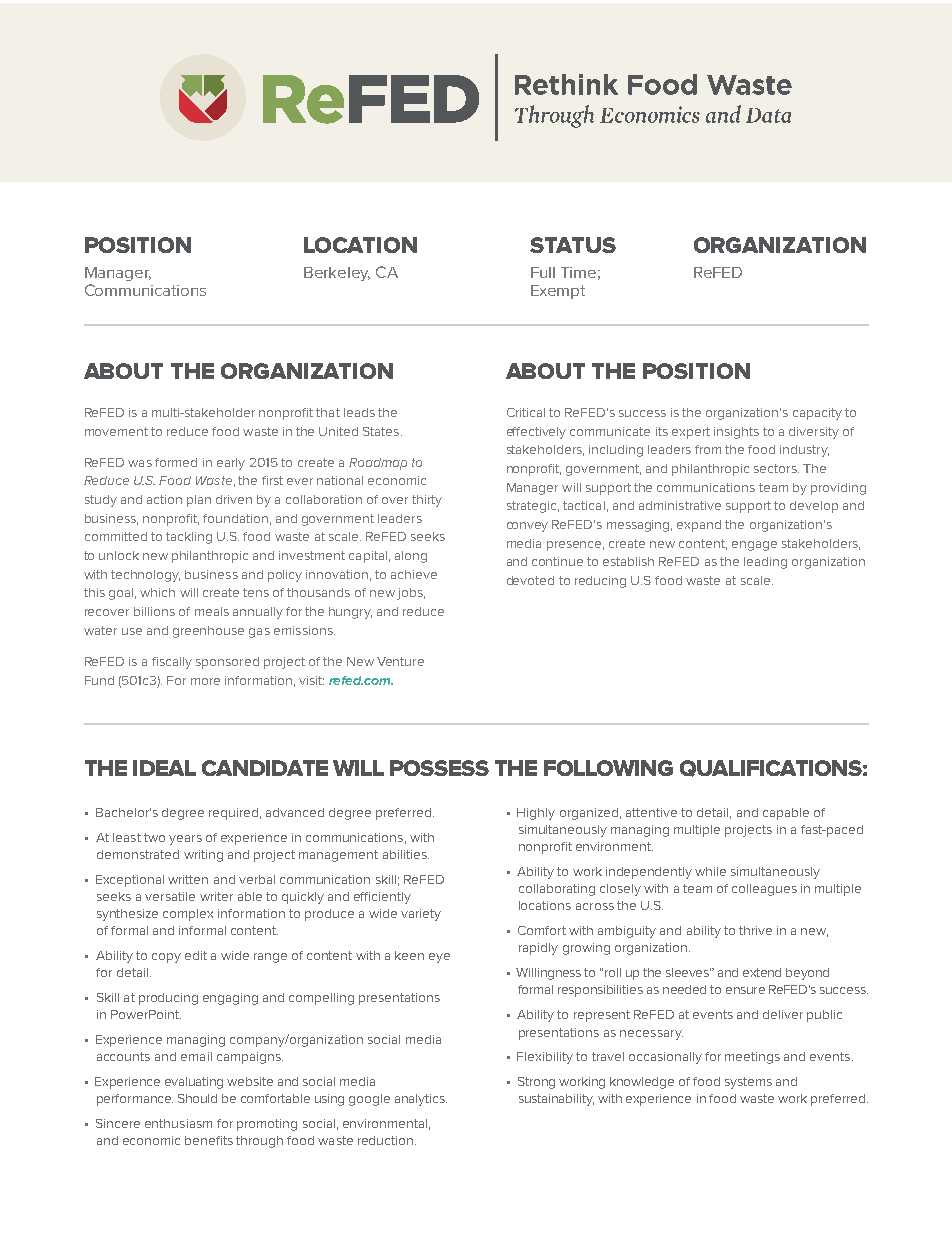  What do you see at coordinates (421, 915) in the screenshot?
I see `variety` at bounding box center [421, 915].
